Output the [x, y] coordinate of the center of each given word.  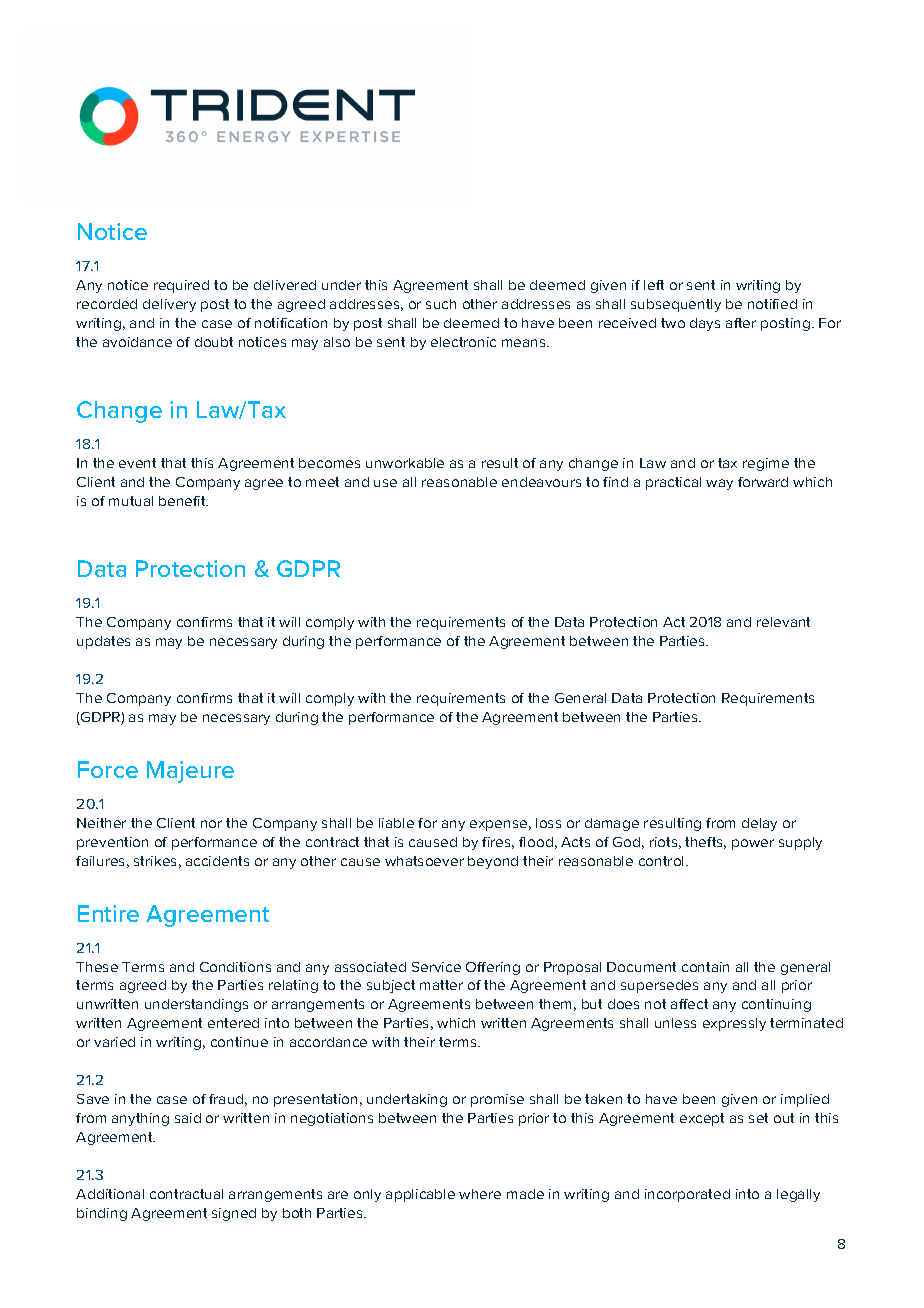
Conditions [235, 967]
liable [396, 823]
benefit [183, 501]
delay [759, 824]
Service [436, 967]
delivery [169, 305]
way [719, 484]
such [441, 304]
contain [705, 967]
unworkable [405, 463]
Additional [110, 1194]
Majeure [190, 772]
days [705, 324]
